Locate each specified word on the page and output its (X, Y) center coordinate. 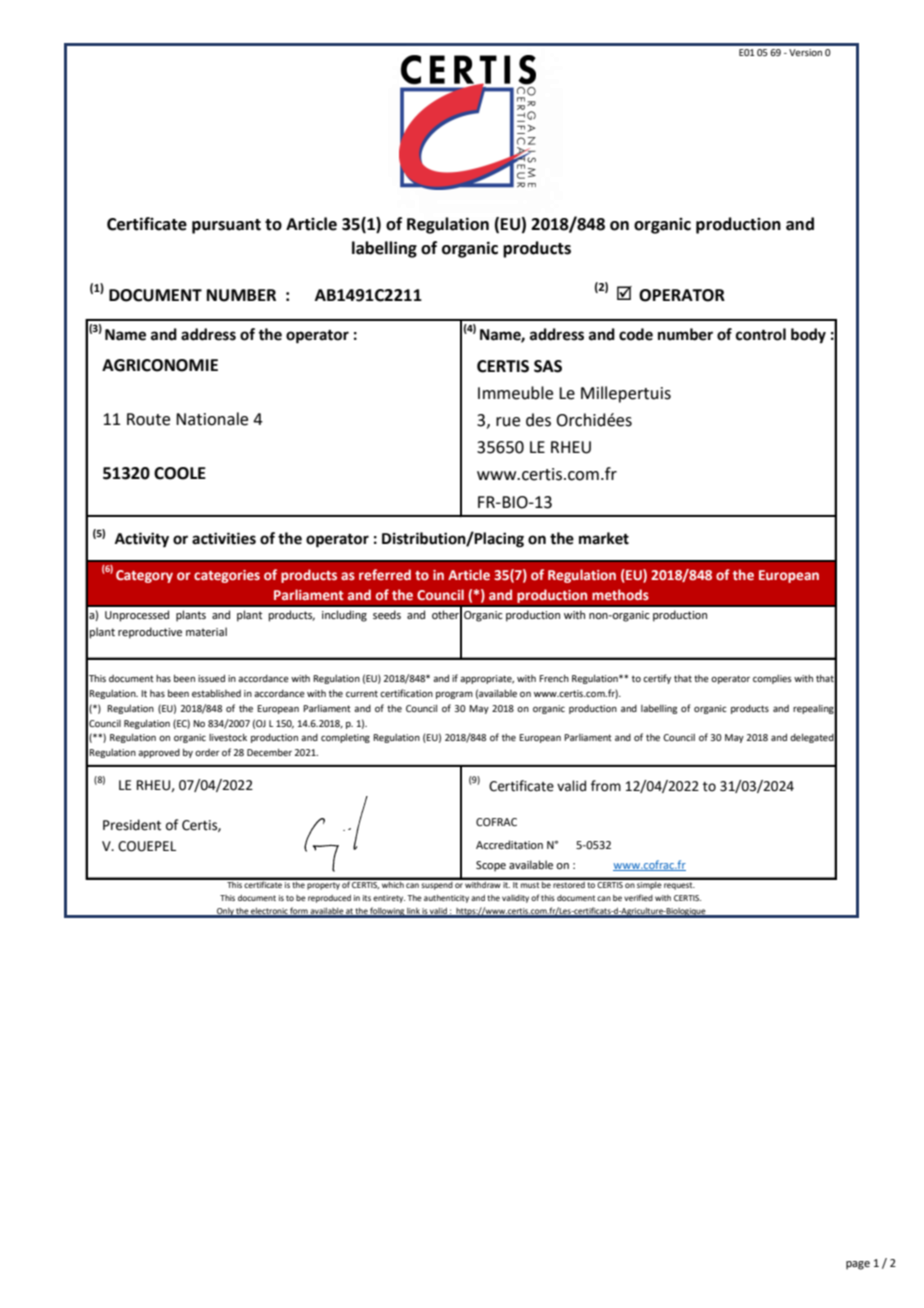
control (761, 334)
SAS (548, 366)
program (454, 695)
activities (224, 538)
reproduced (329, 899)
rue (508, 422)
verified (638, 897)
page (858, 1265)
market (604, 538)
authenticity (446, 899)
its (367, 898)
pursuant (226, 226)
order (207, 752)
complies (772, 679)
